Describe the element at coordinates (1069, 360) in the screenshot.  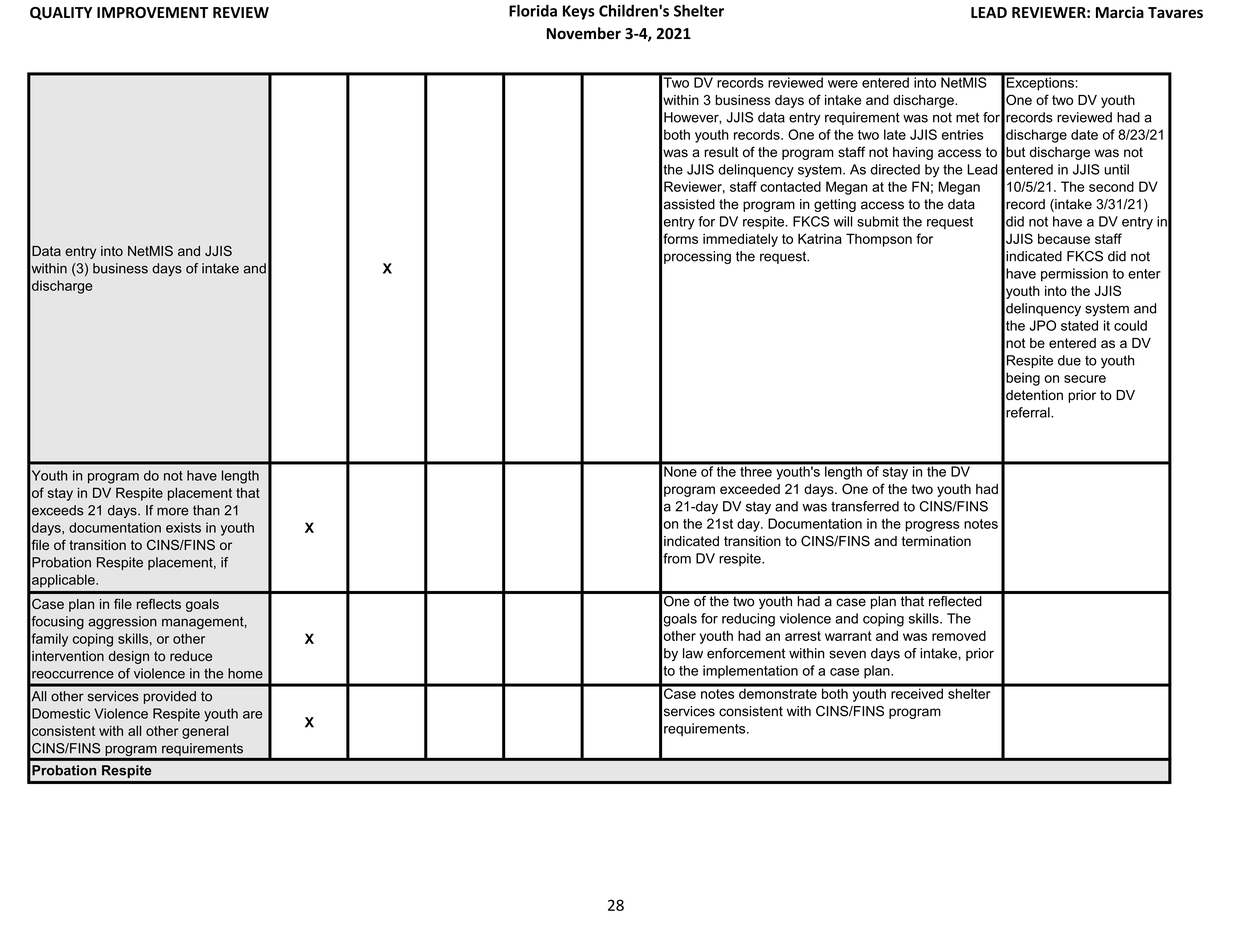
I see `due` at that location.
